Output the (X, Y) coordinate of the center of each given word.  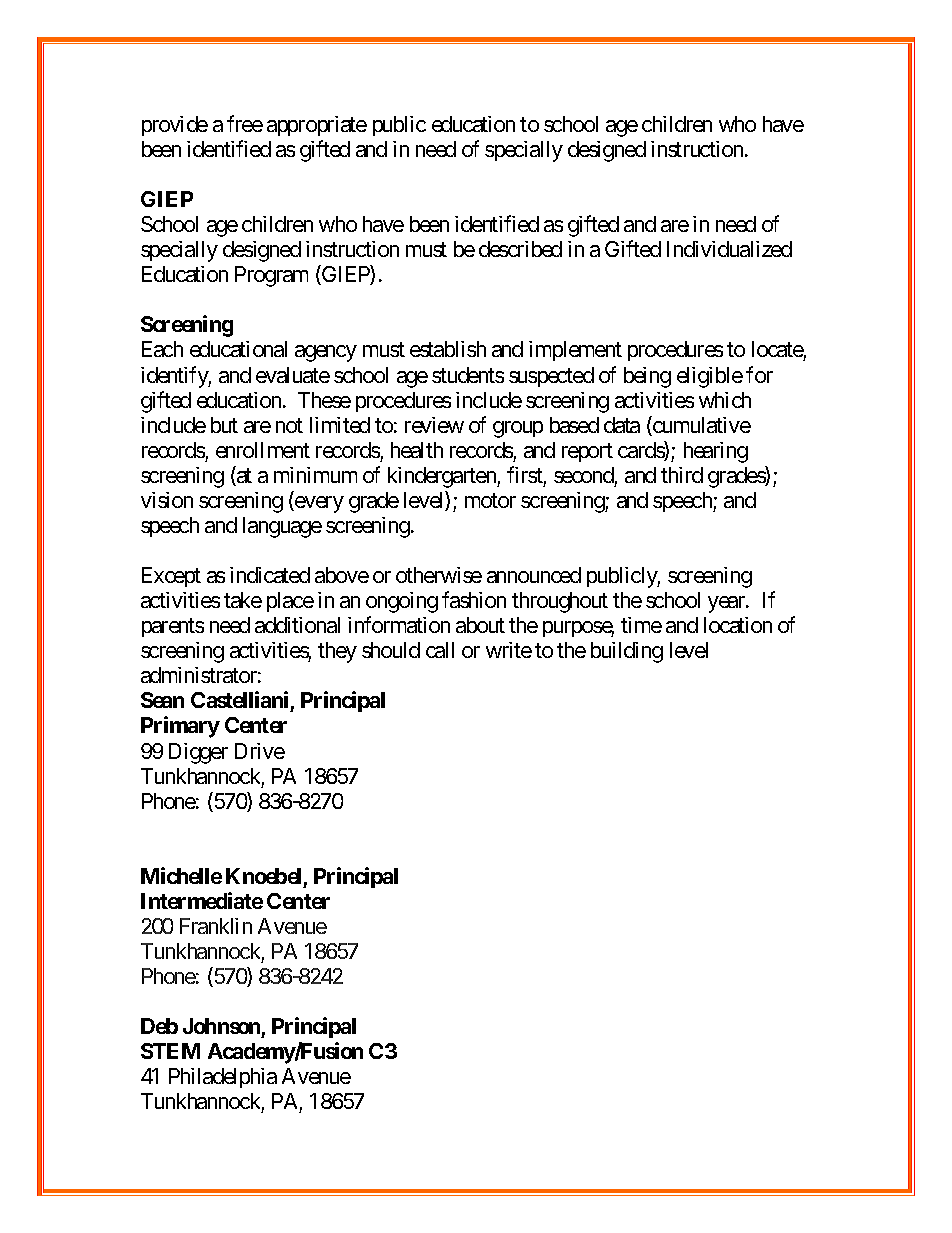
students (468, 375)
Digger (198, 753)
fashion (474, 599)
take (243, 600)
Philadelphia (223, 1078)
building (627, 652)
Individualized (729, 249)
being (647, 377)
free (245, 123)
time (641, 625)
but (224, 425)
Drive (260, 751)
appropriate (317, 126)
